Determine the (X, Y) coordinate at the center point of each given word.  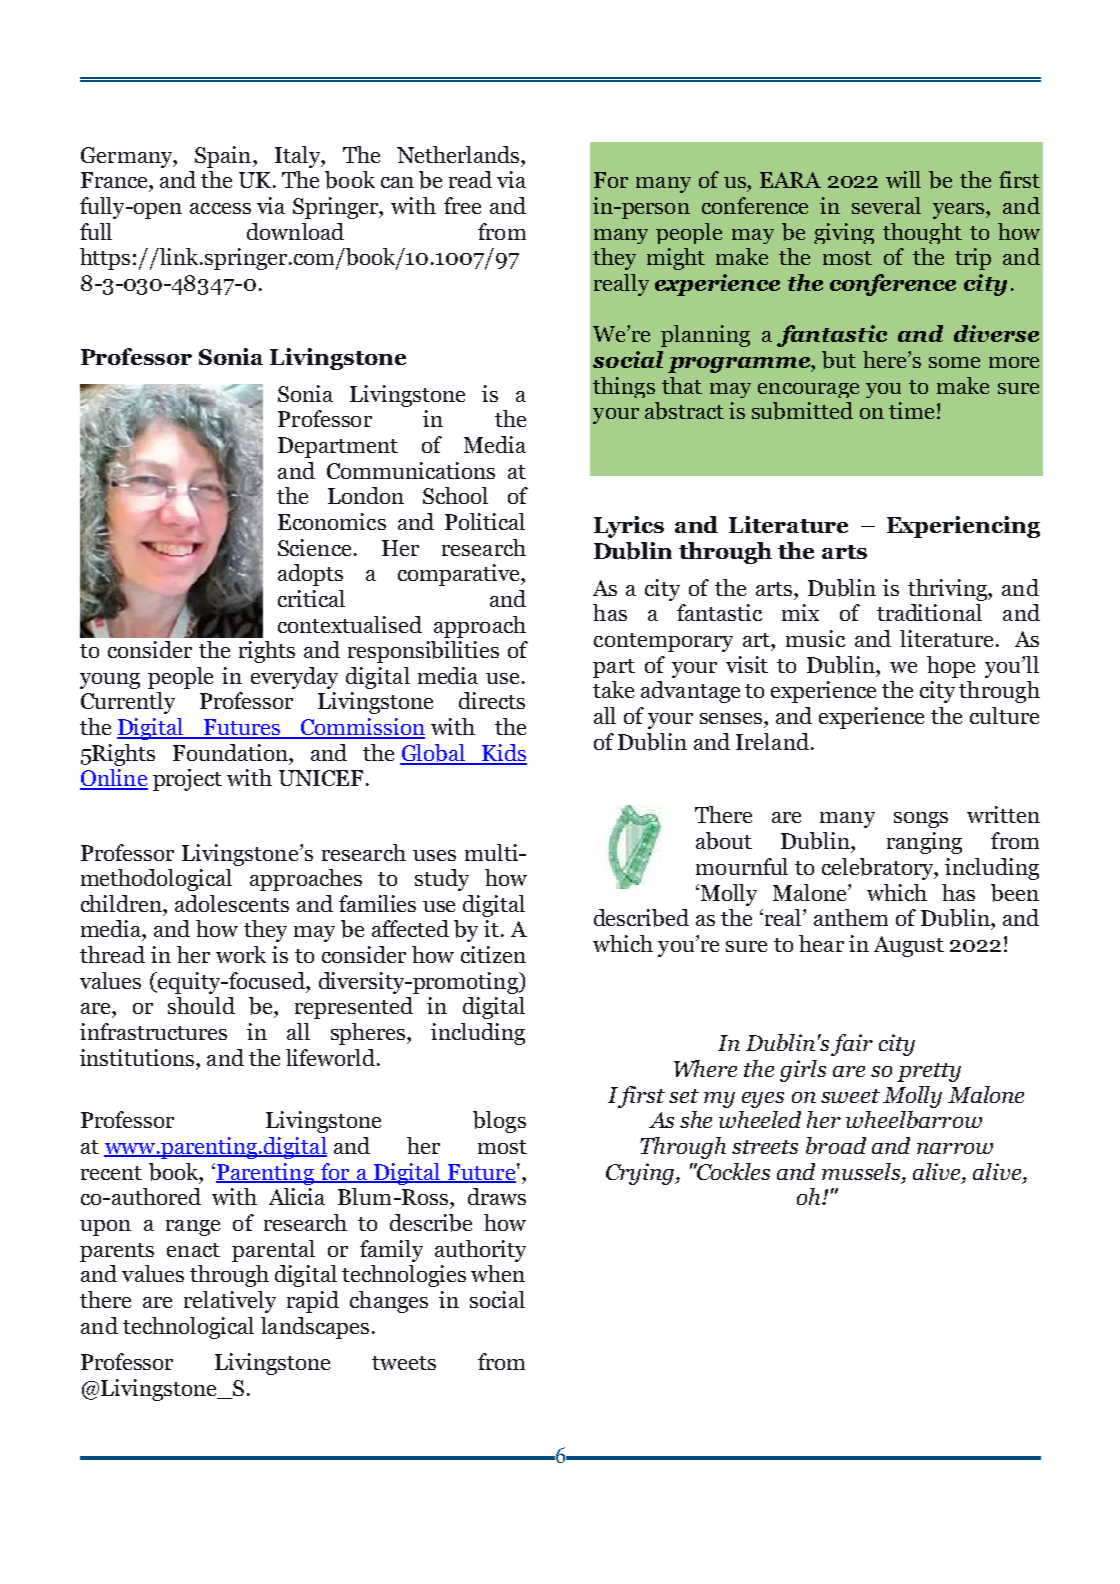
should (201, 1005)
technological (188, 1328)
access (220, 208)
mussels (862, 1171)
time (911, 410)
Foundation (231, 752)
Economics (332, 521)
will (903, 179)
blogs (499, 1122)
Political (485, 521)
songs (921, 820)
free (462, 205)
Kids (503, 754)
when (498, 1273)
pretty (929, 1072)
